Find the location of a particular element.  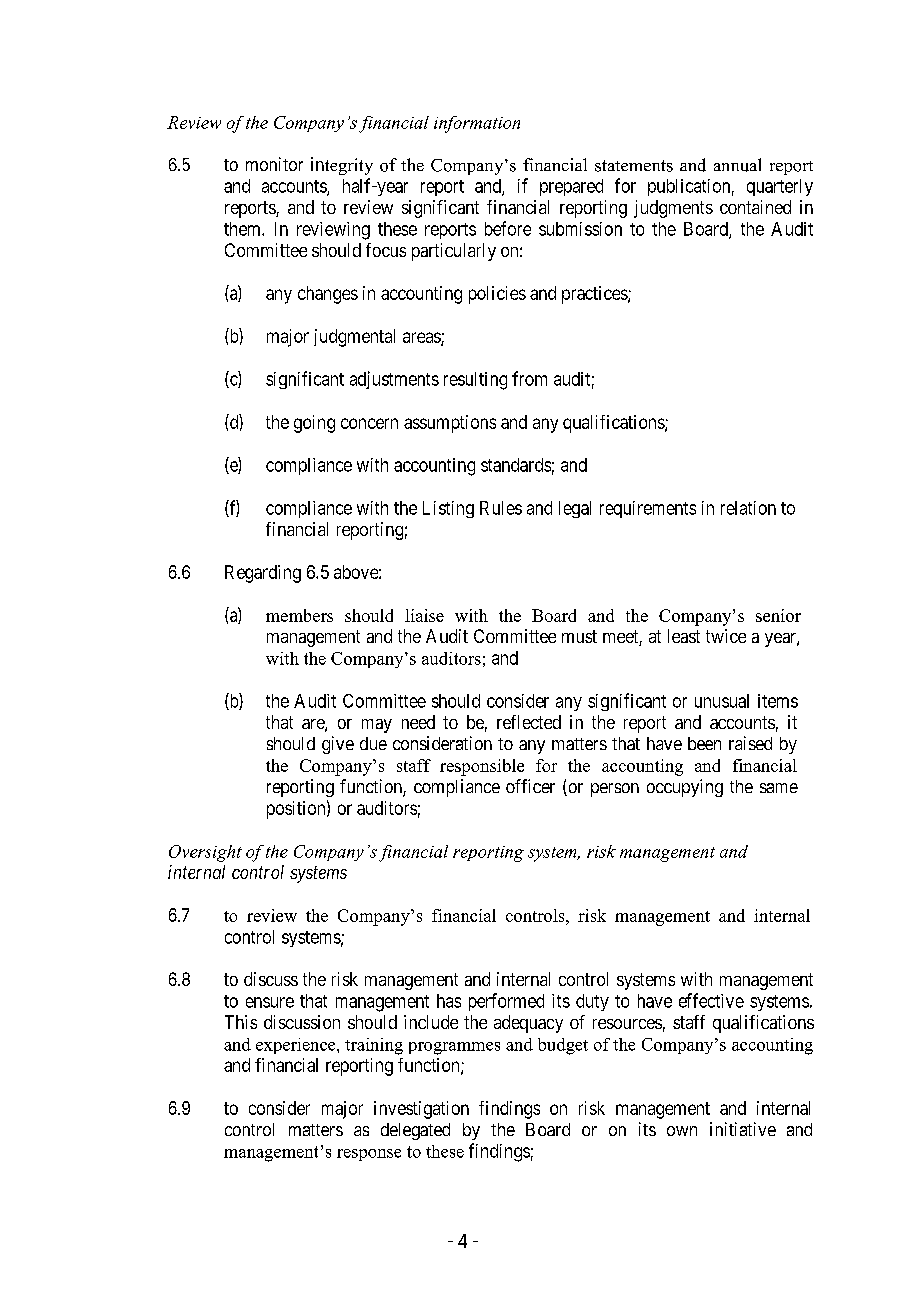

information is located at coordinates (477, 124).
